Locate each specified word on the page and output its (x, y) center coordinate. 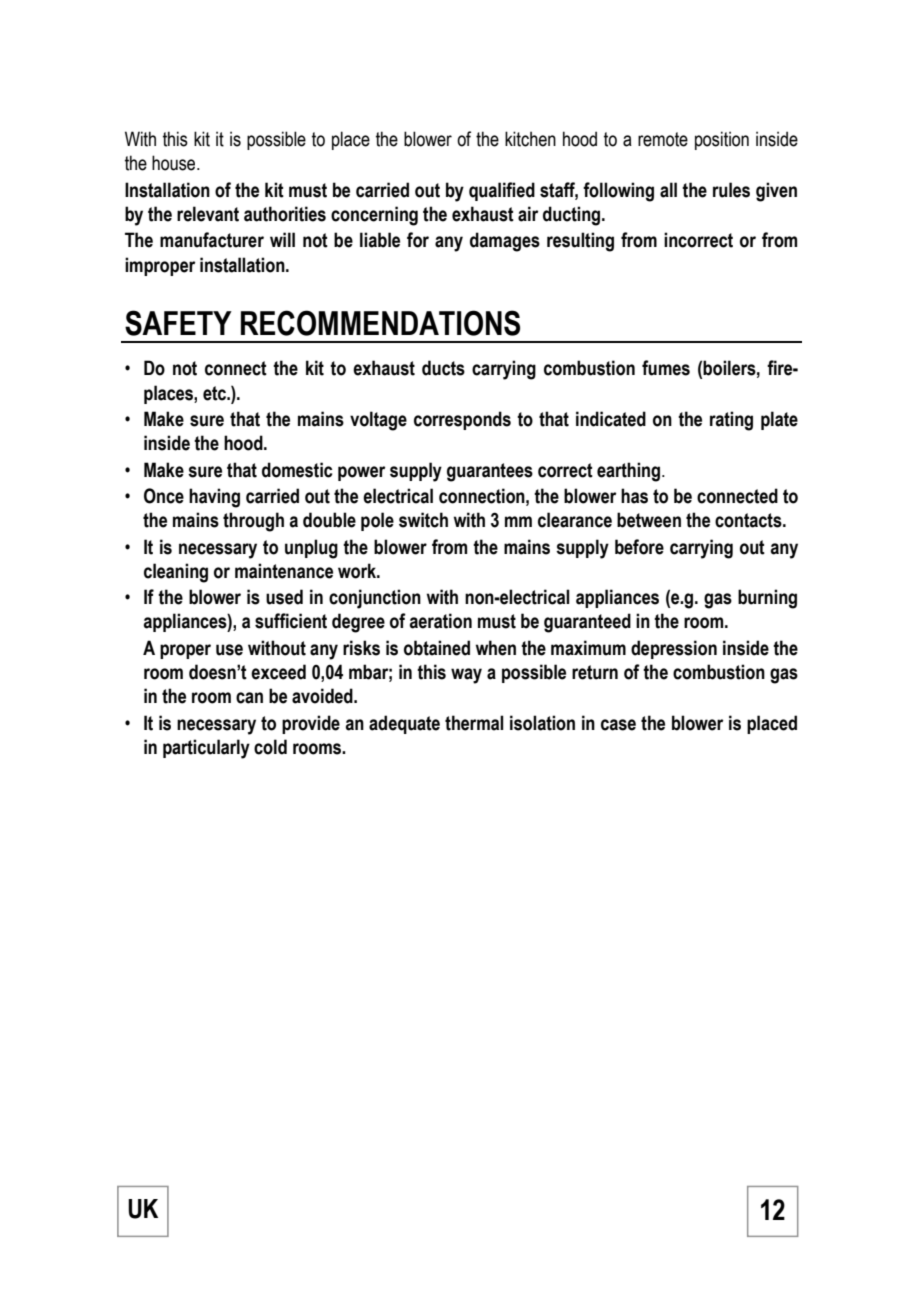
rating (731, 421)
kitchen (530, 139)
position (722, 140)
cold (270, 747)
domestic (297, 470)
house (175, 163)
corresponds (462, 420)
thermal (474, 723)
